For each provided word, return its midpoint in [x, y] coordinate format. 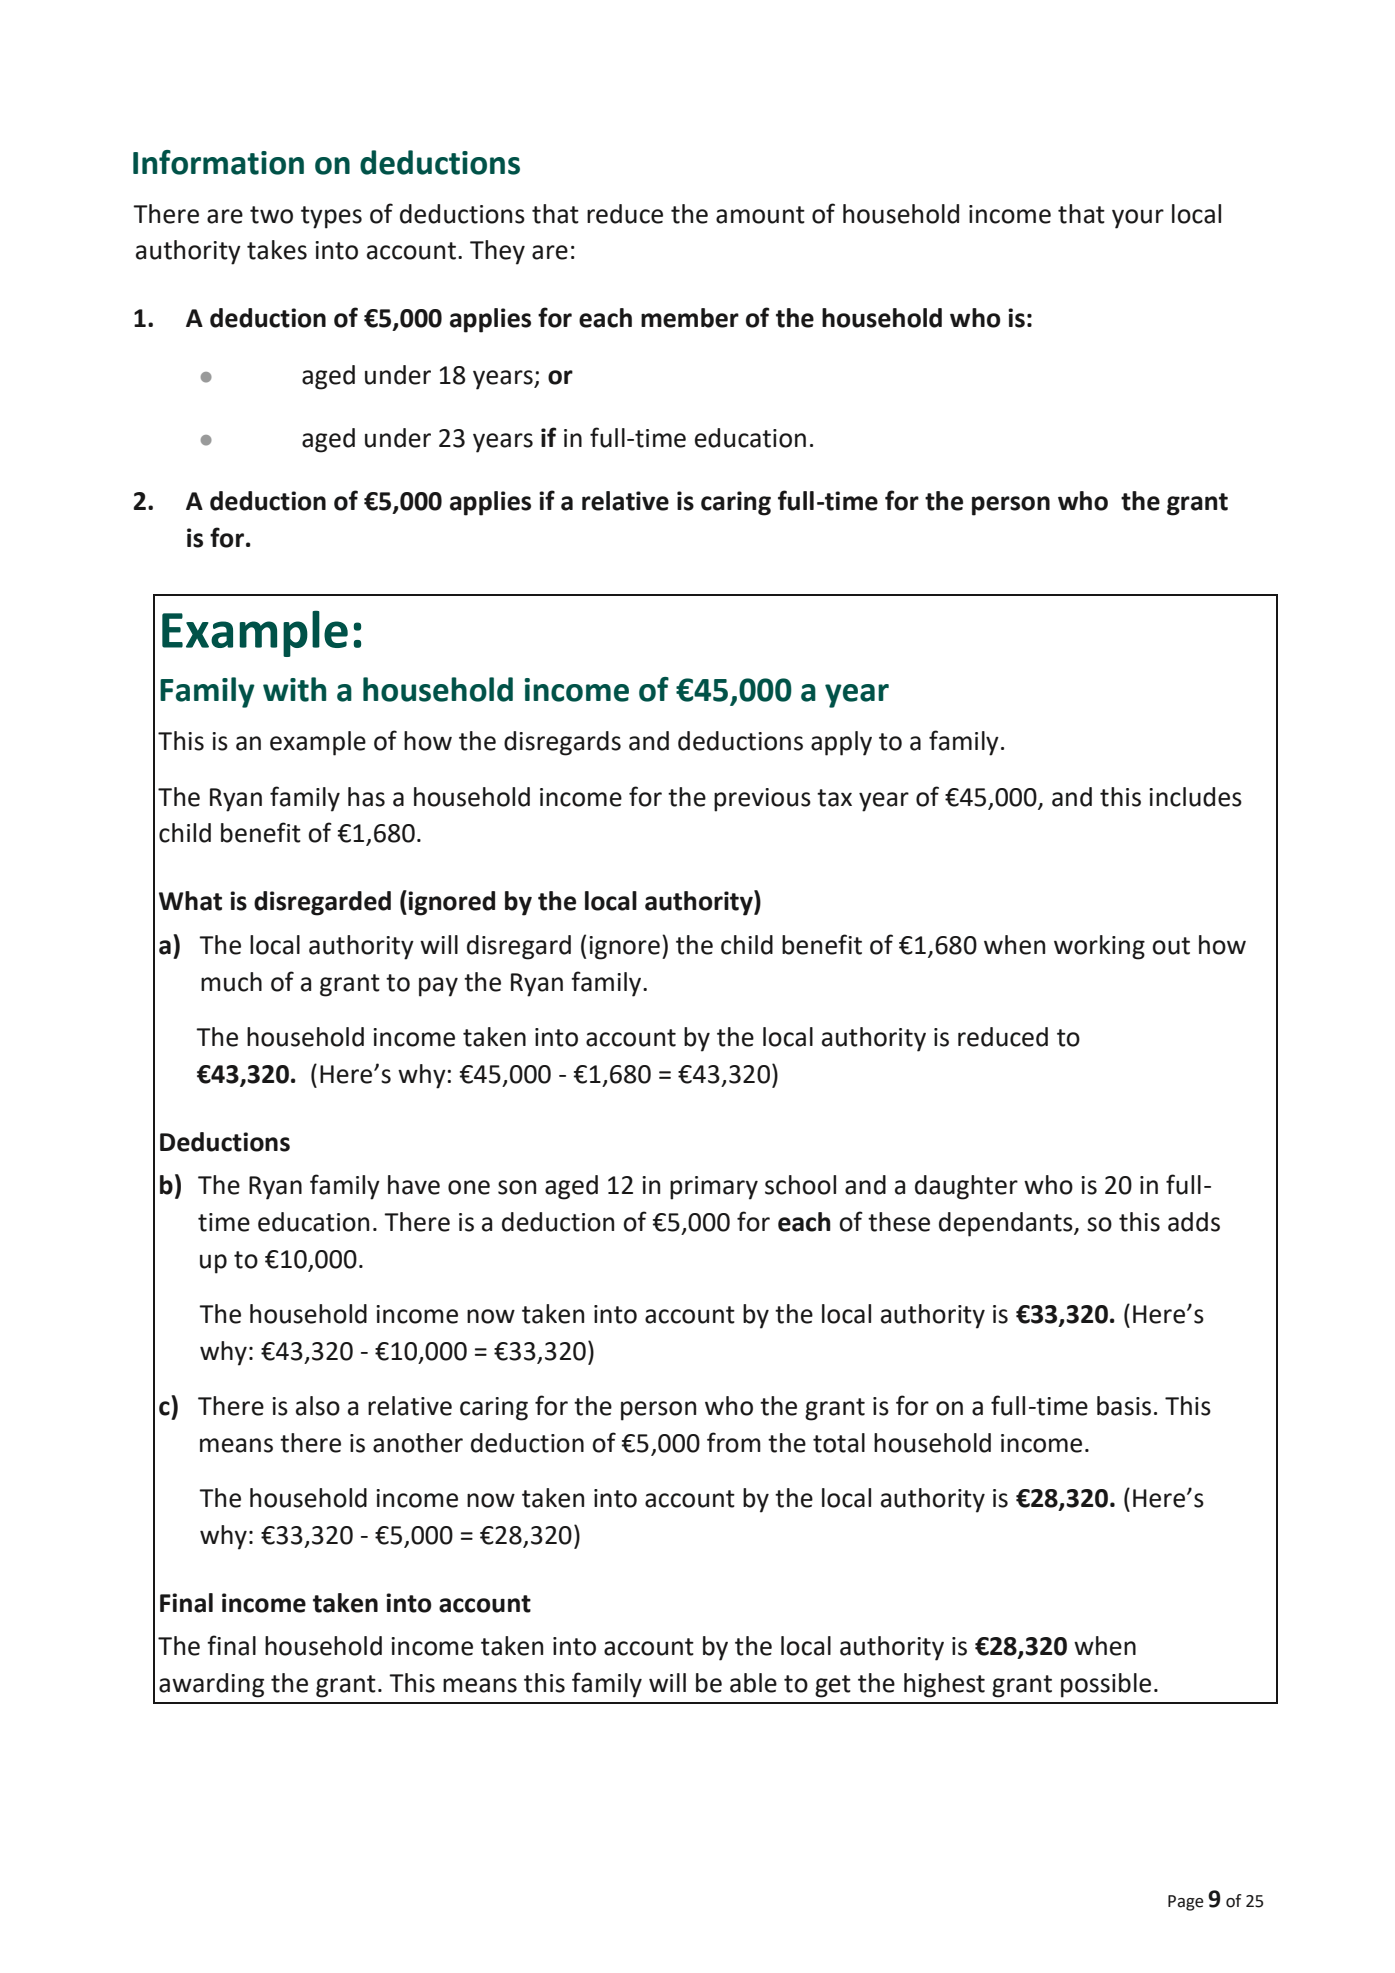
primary [714, 1188]
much [231, 982]
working [1099, 947]
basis [1124, 1406]
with [294, 689]
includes [1195, 797]
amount [760, 215]
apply [841, 743]
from [734, 1442]
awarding [211, 1685]
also [318, 1406]
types [331, 217]
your [1138, 219]
